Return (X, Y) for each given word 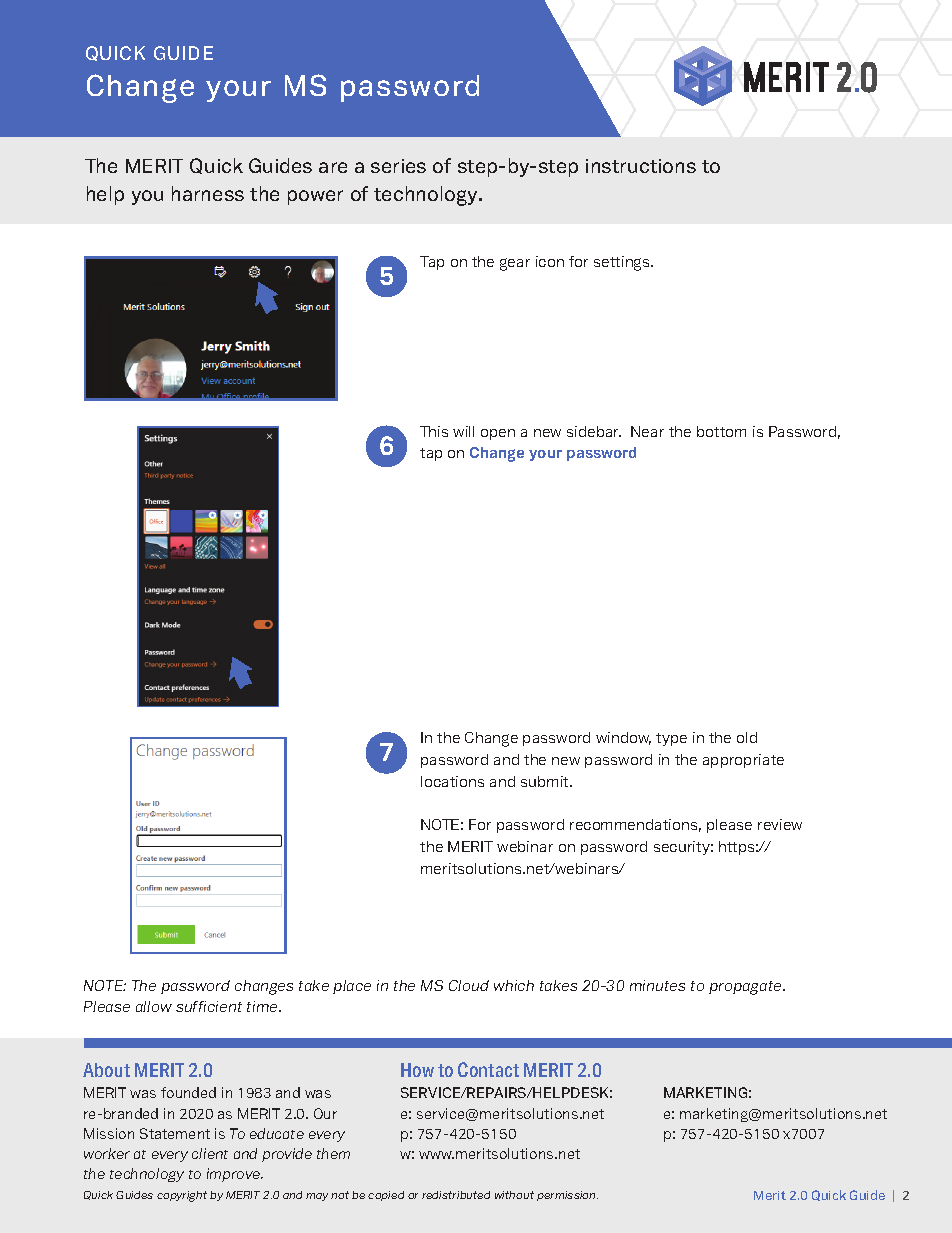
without (514, 1195)
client (210, 1153)
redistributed (456, 1195)
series (398, 166)
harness (208, 193)
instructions (641, 166)
